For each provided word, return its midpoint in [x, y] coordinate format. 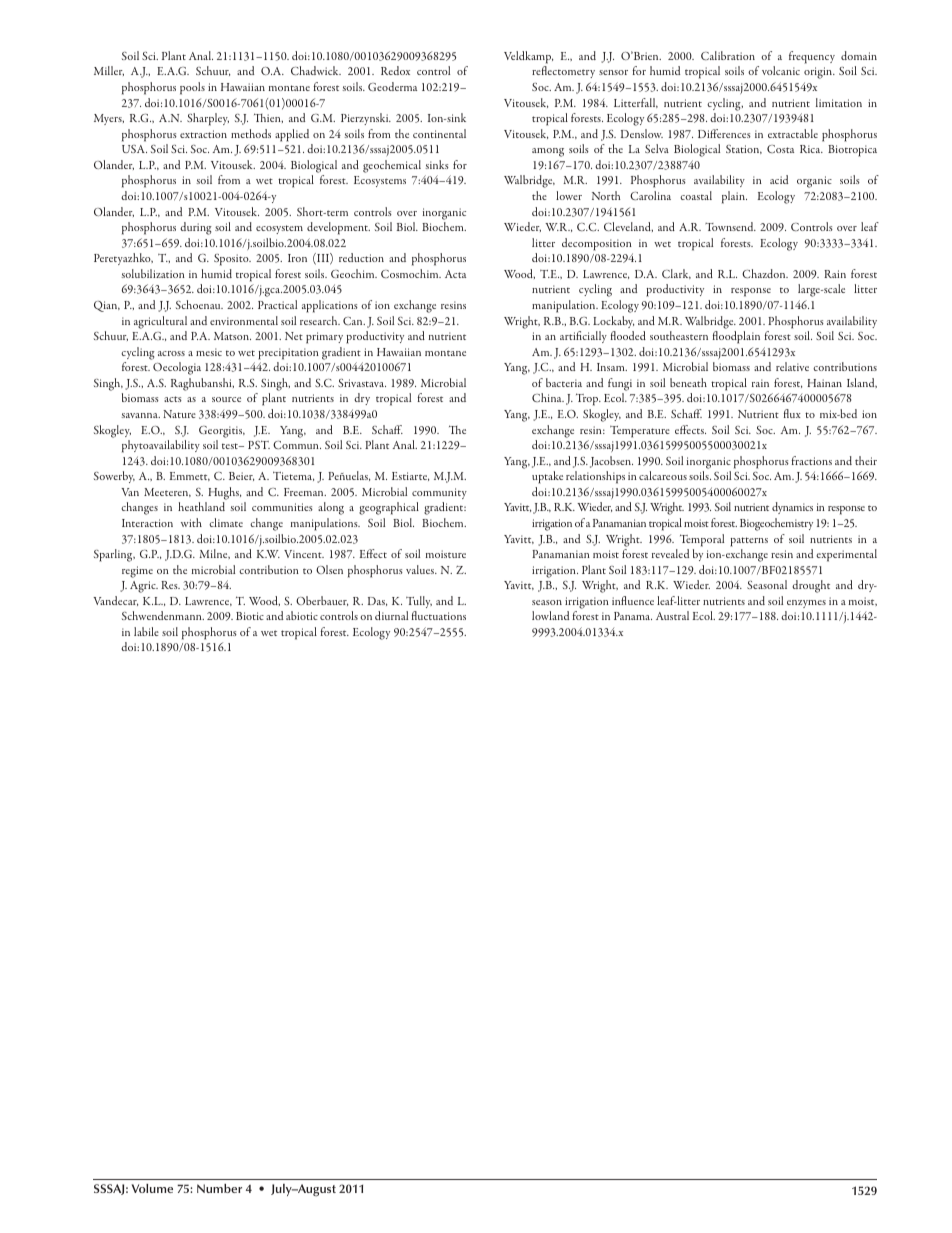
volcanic [781, 70]
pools [192, 88]
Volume [152, 1188]
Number [219, 1188]
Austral [672, 615]
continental [439, 133]
